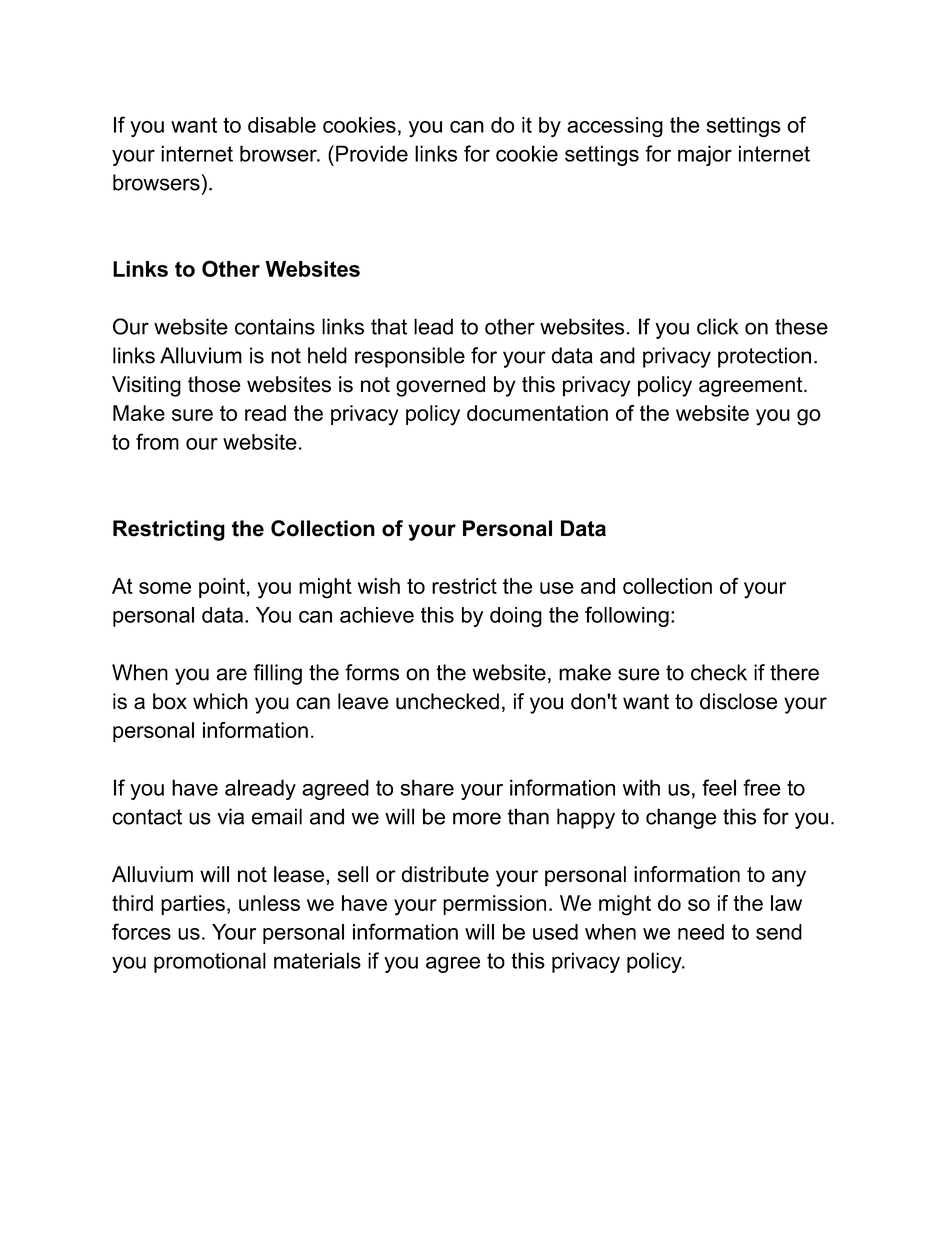  What do you see at coordinates (214, 384) in the screenshot?
I see `those` at bounding box center [214, 384].
